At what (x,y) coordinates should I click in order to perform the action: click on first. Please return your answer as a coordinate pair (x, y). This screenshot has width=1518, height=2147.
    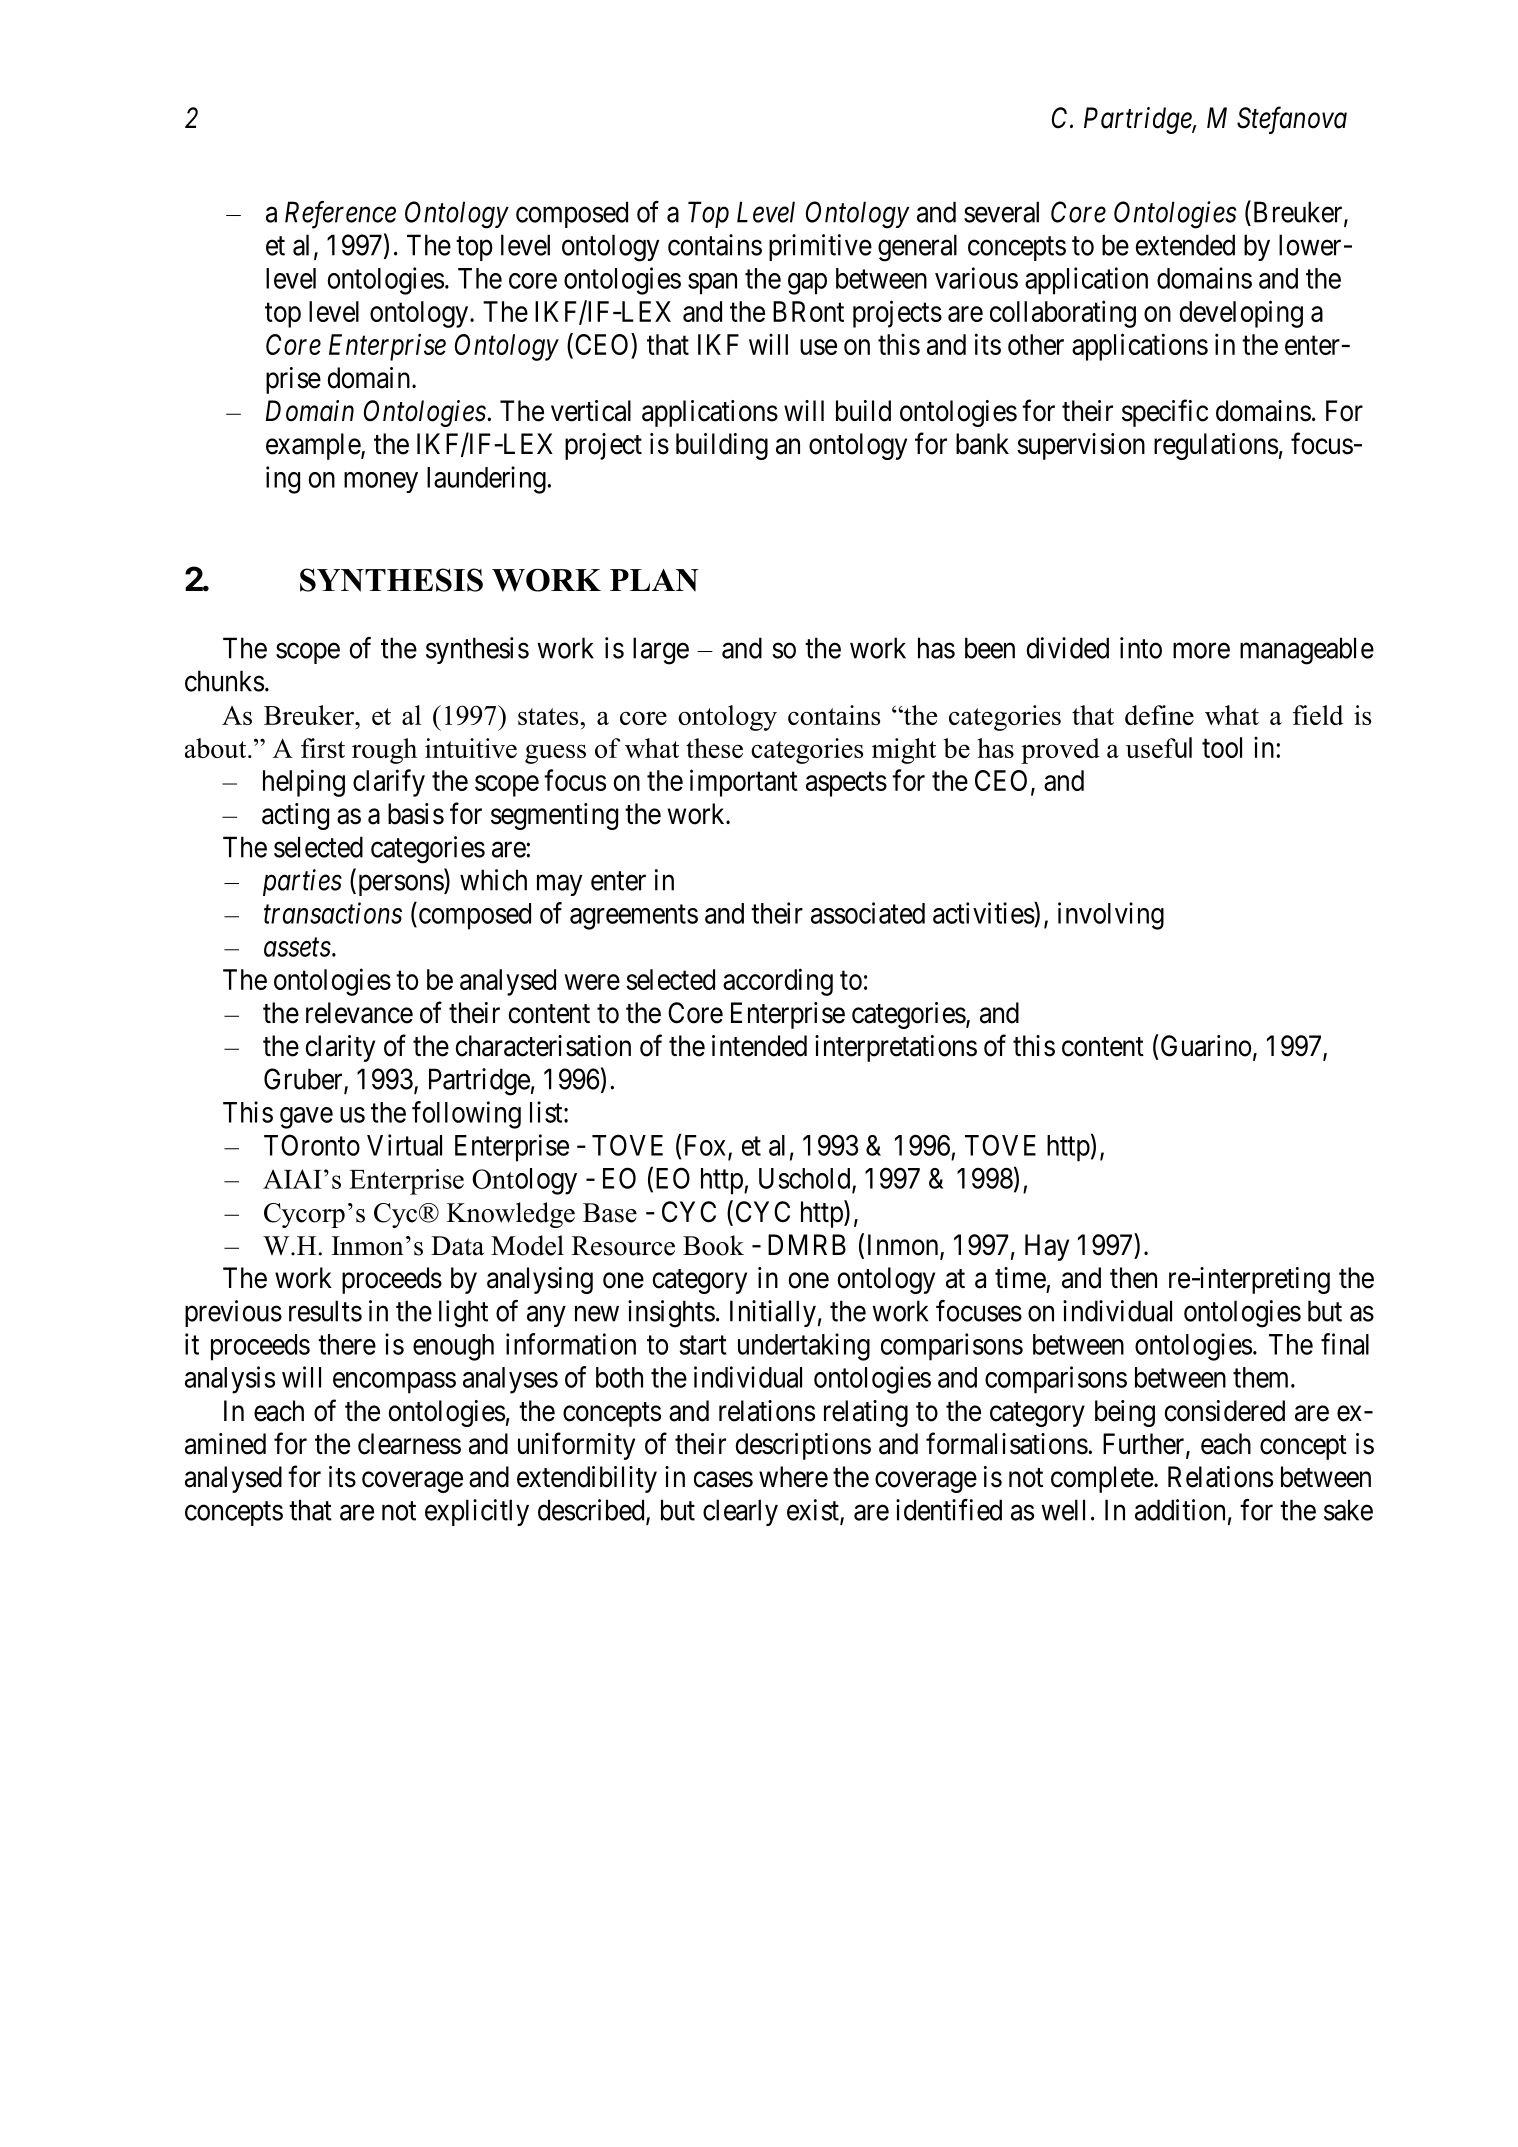
    Looking at the image, I should click on (323, 748).
